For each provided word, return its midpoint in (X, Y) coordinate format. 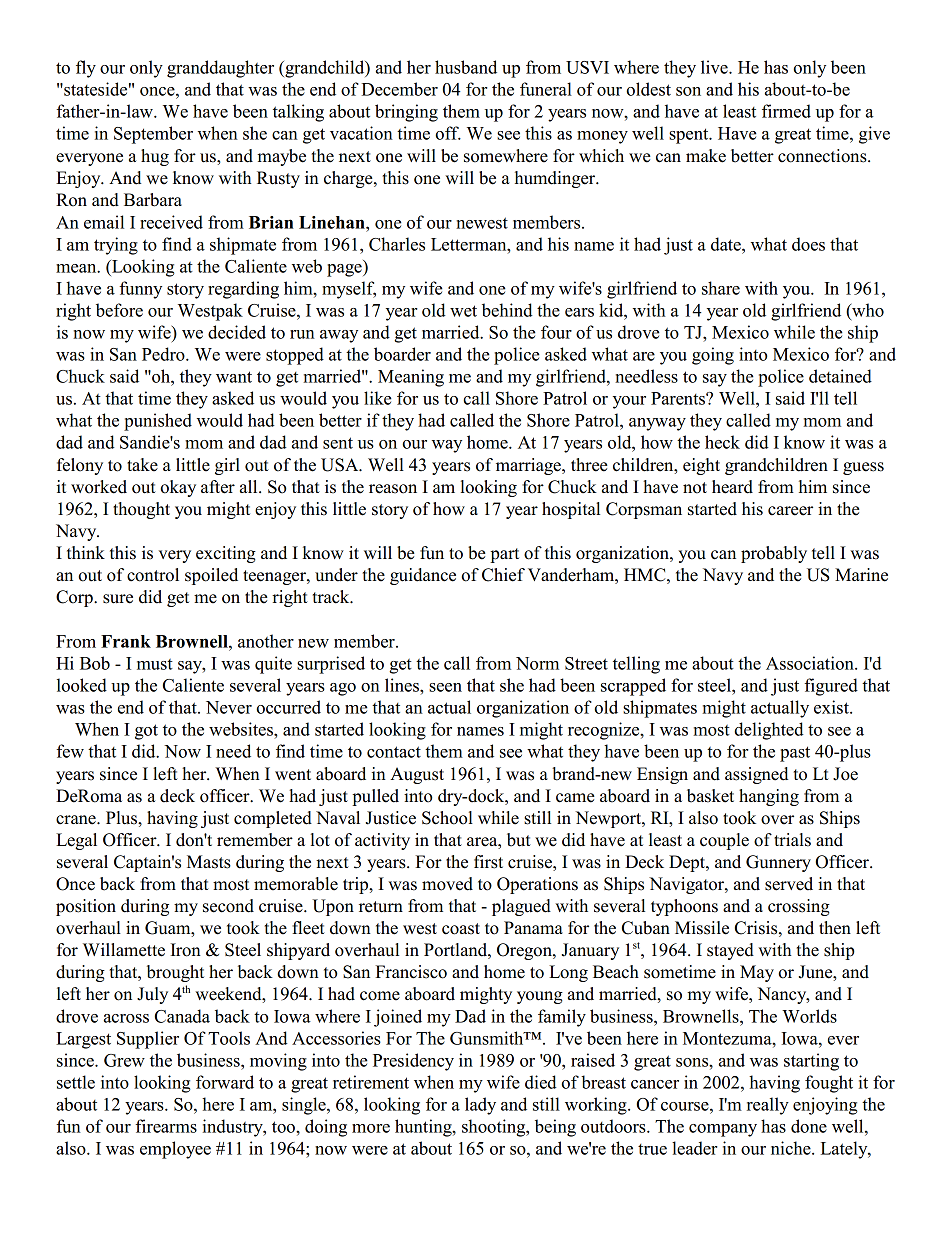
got (146, 732)
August (417, 775)
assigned (756, 775)
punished (158, 422)
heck (722, 442)
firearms (166, 1126)
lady (480, 1106)
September (153, 135)
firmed (786, 111)
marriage (529, 466)
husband (466, 67)
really (768, 1106)
